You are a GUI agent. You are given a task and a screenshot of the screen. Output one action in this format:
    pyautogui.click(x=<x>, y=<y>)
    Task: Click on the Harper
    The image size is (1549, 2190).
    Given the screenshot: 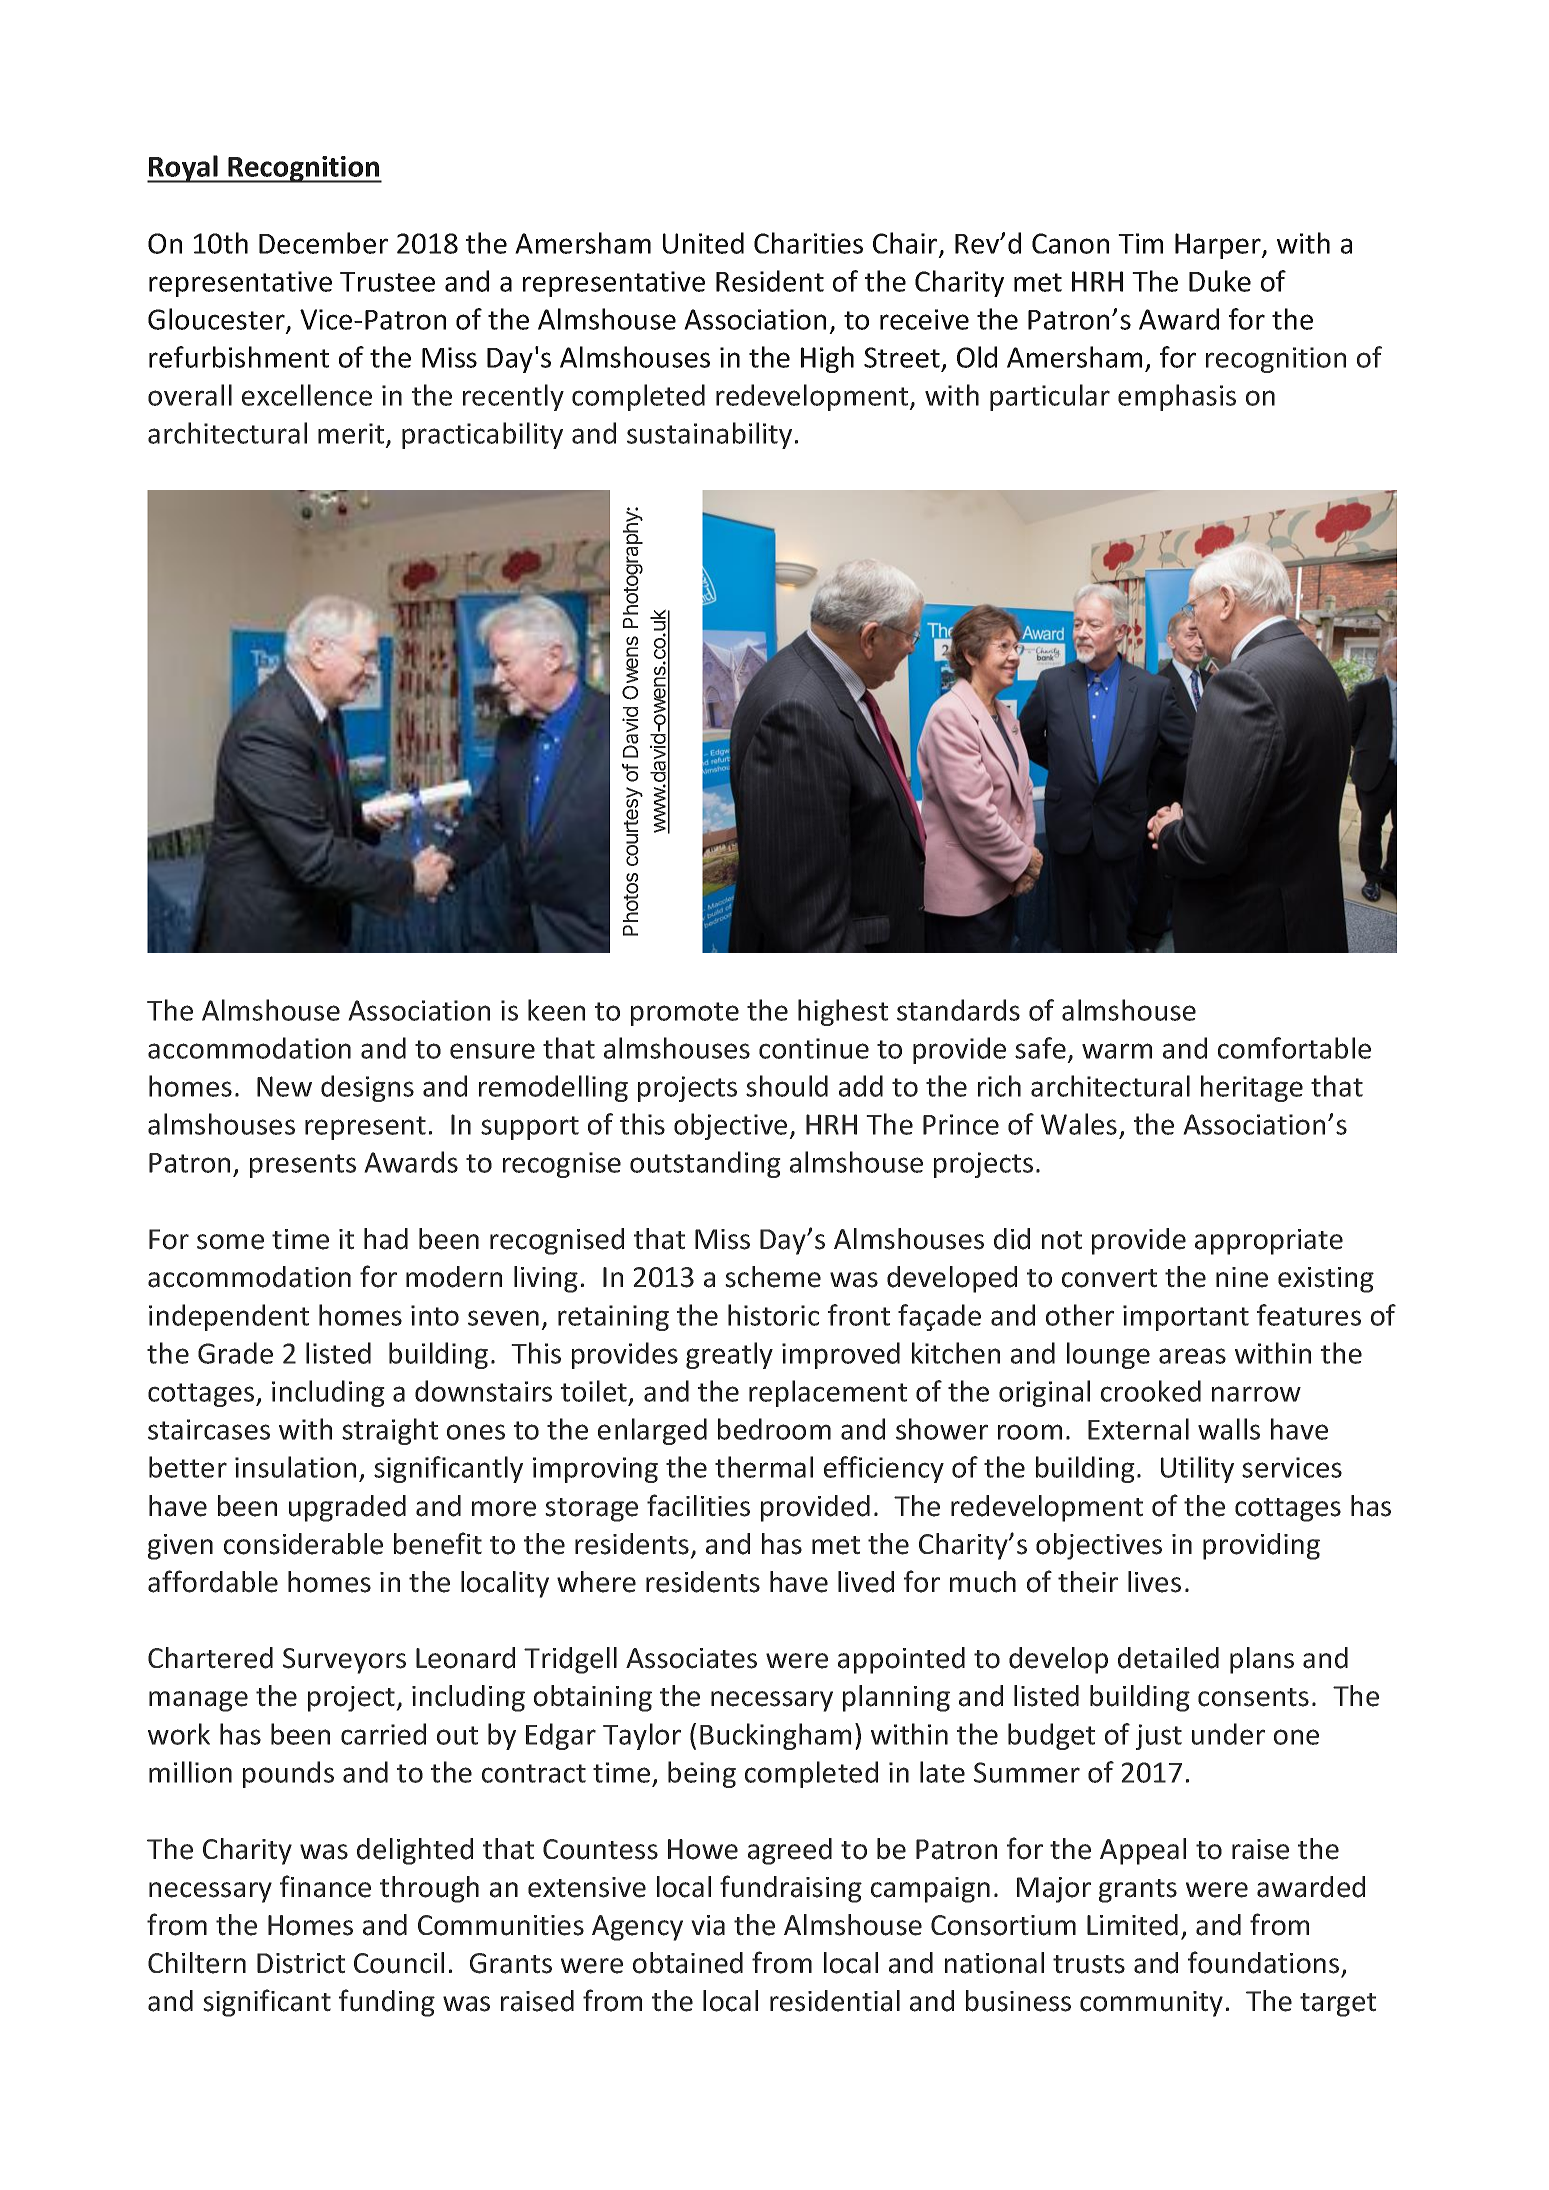 What is the action you would take?
    pyautogui.click(x=1219, y=246)
